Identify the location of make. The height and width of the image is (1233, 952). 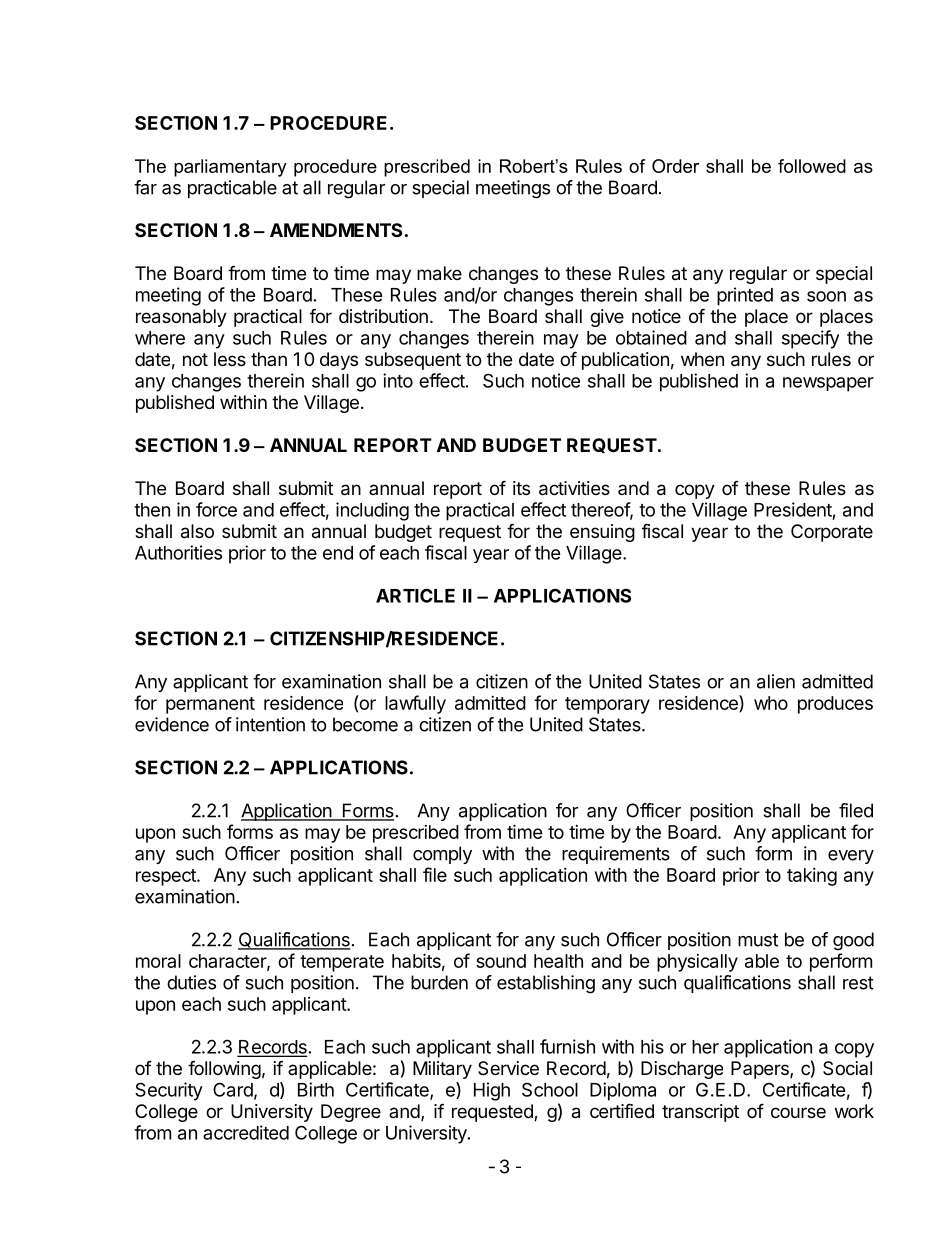
(439, 273).
